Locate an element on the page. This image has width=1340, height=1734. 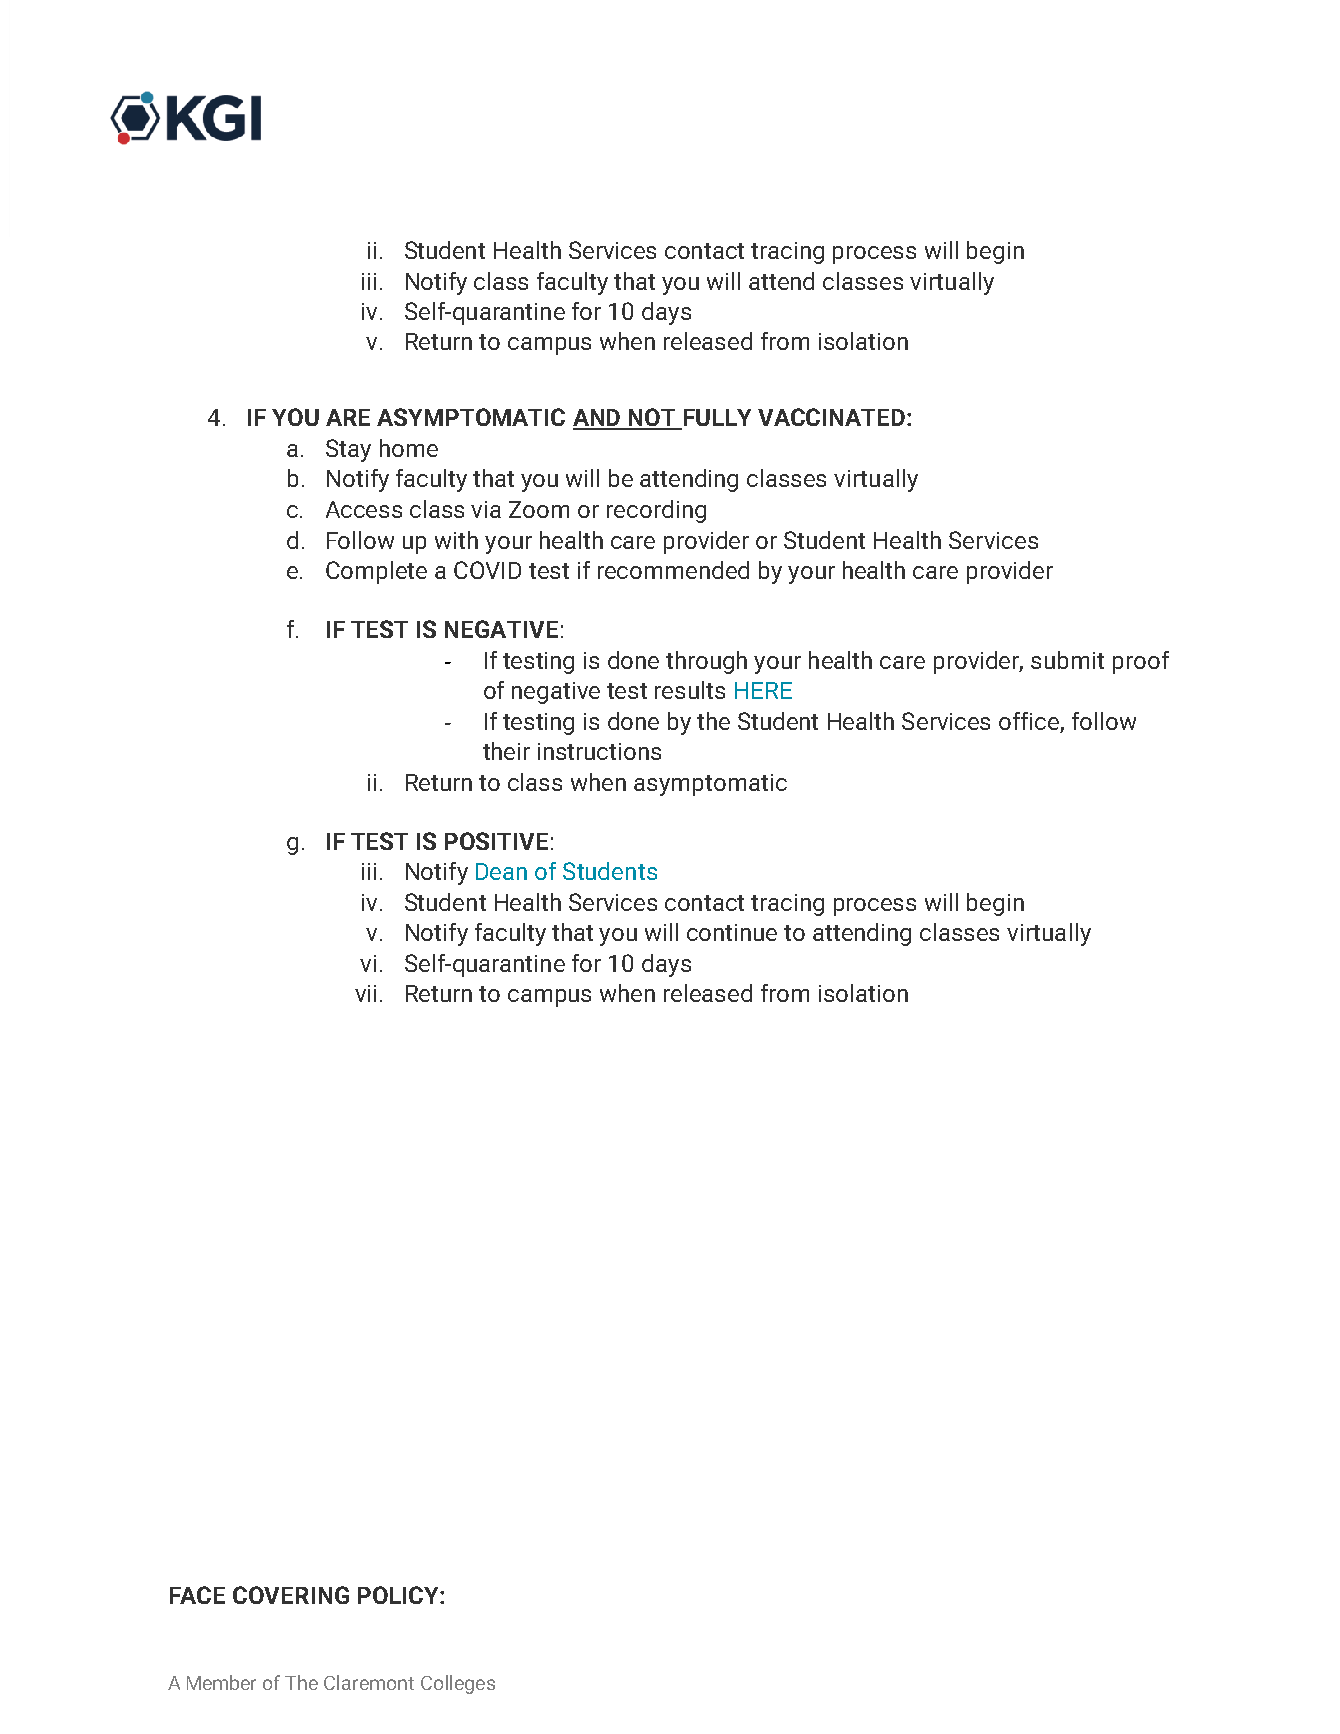
POSITIVE is located at coordinates (496, 841).
